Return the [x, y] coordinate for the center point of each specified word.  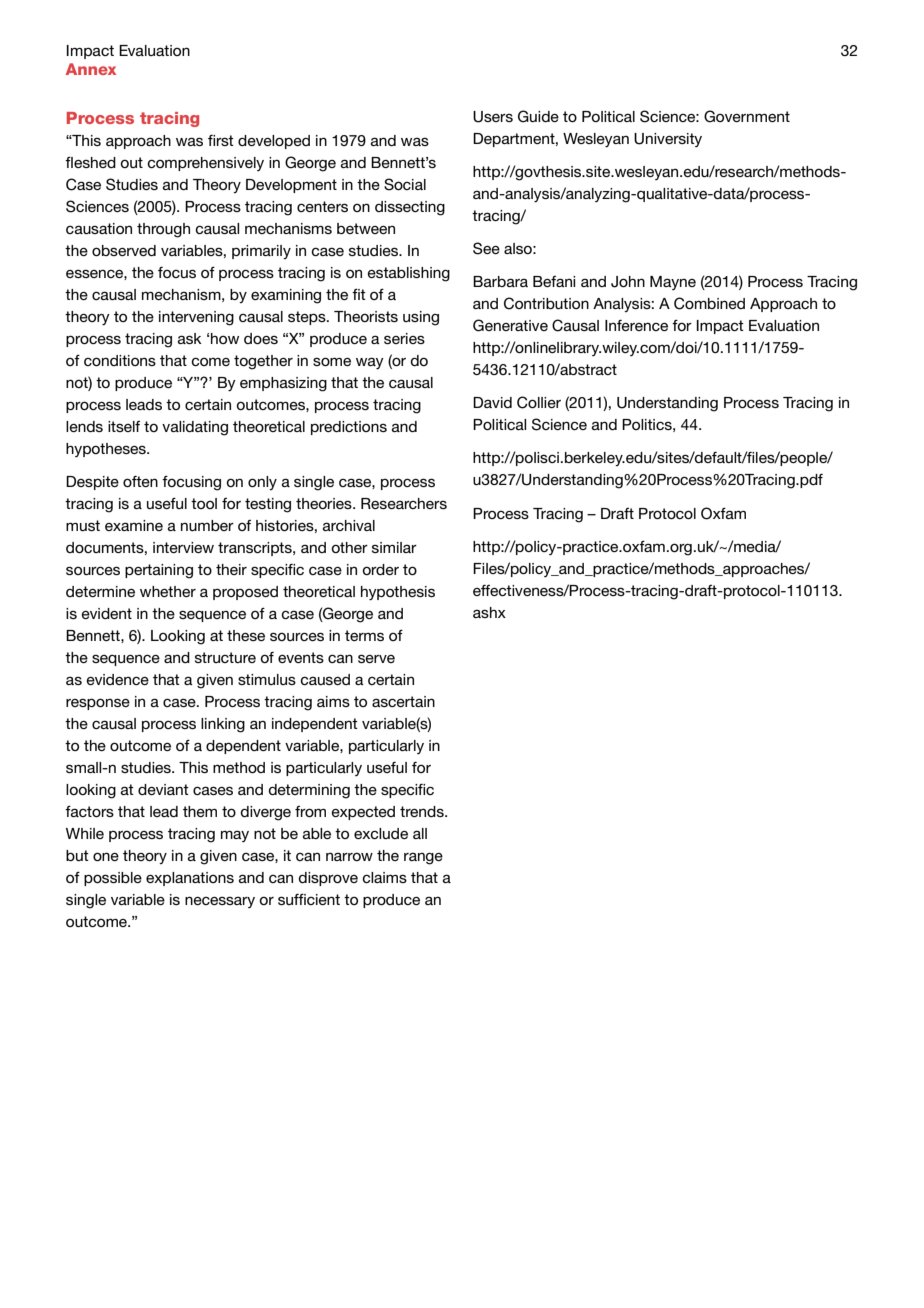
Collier [539, 402]
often [140, 481]
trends [423, 811]
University [668, 140]
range [423, 859]
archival [349, 525]
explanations [190, 879]
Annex [90, 69]
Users [493, 117]
